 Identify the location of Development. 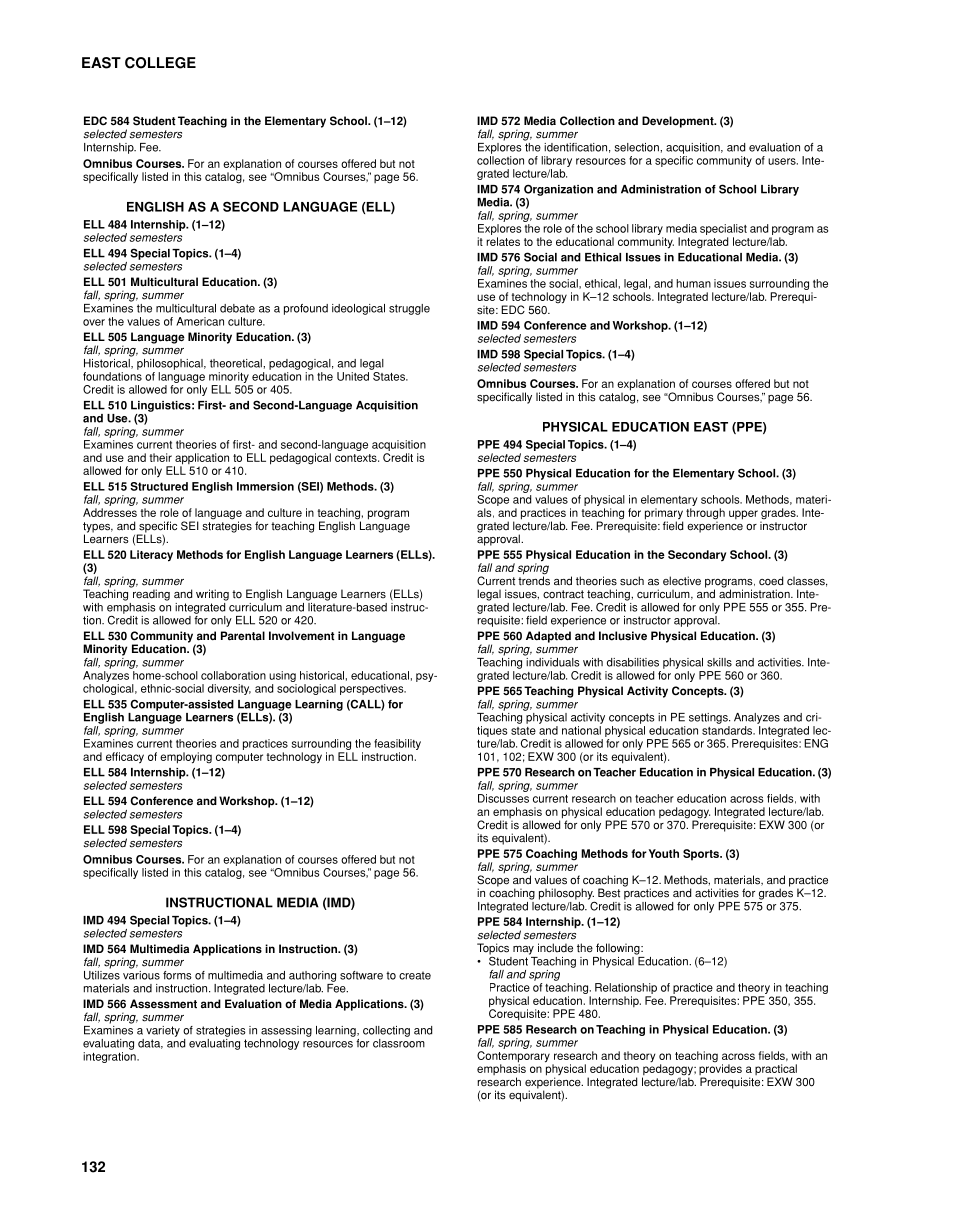
(679, 122).
